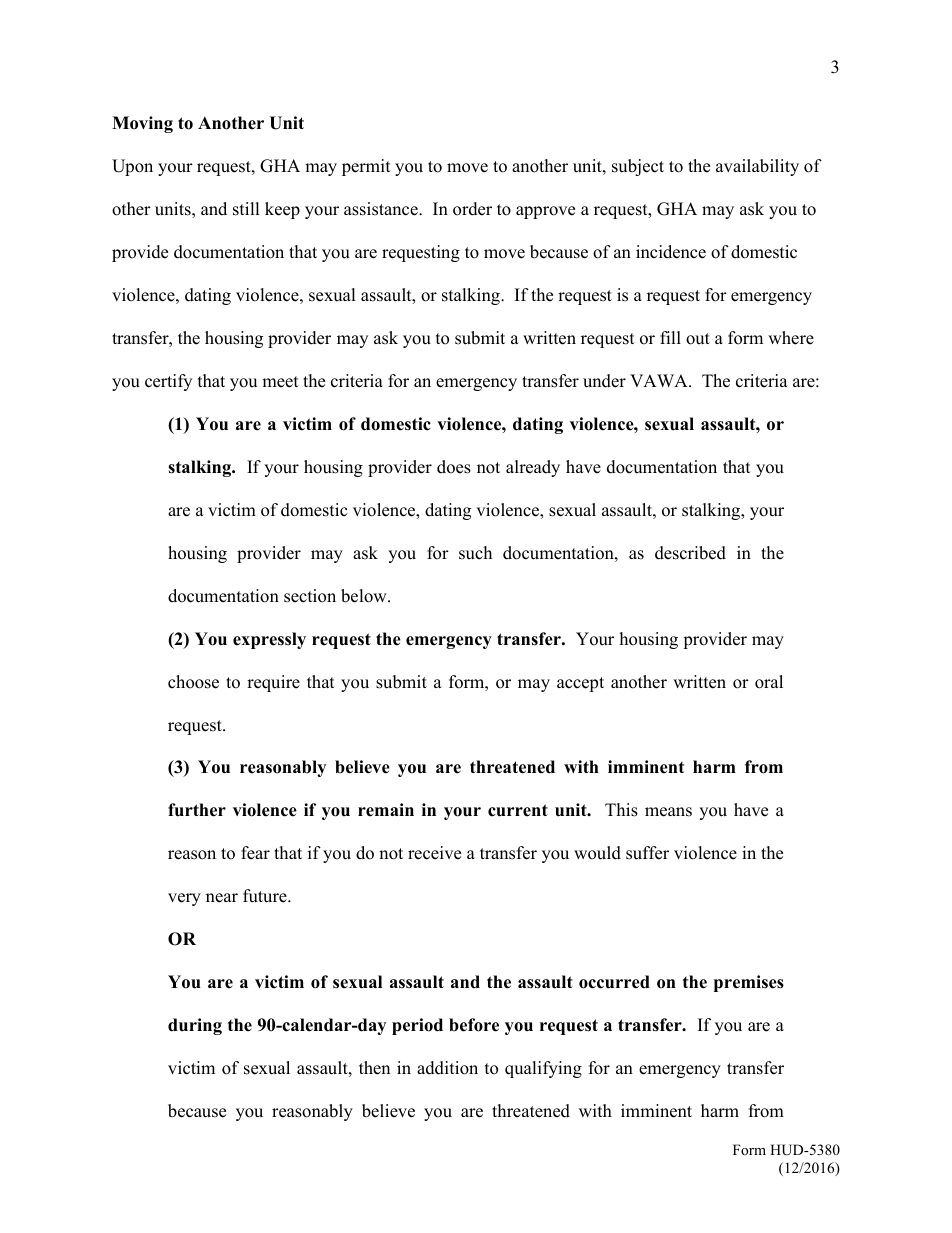 The width and height of the screenshot is (952, 1233). I want to click on certify, so click(168, 382).
